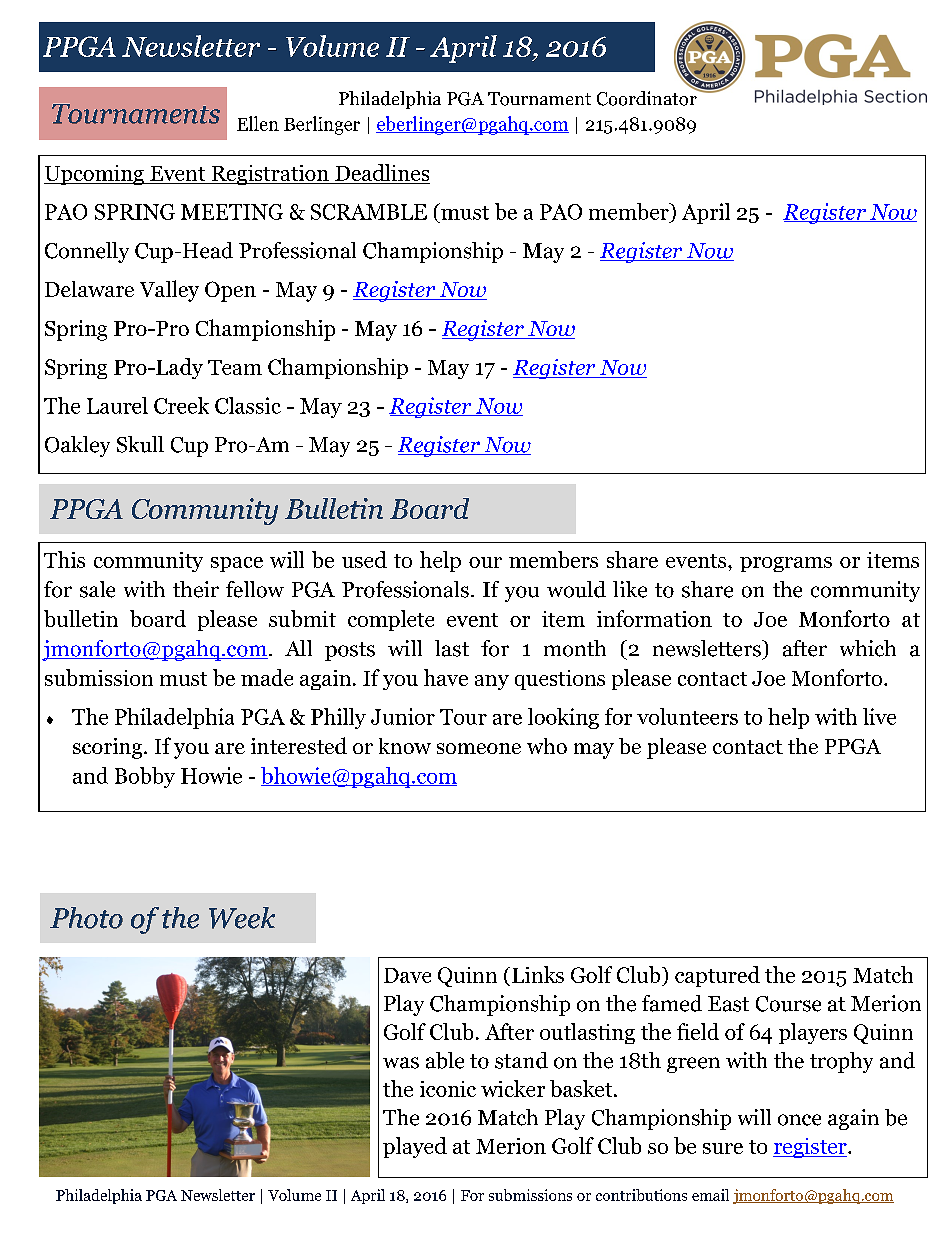 This page has width=952, height=1233. I want to click on Deadlines, so click(382, 172).
